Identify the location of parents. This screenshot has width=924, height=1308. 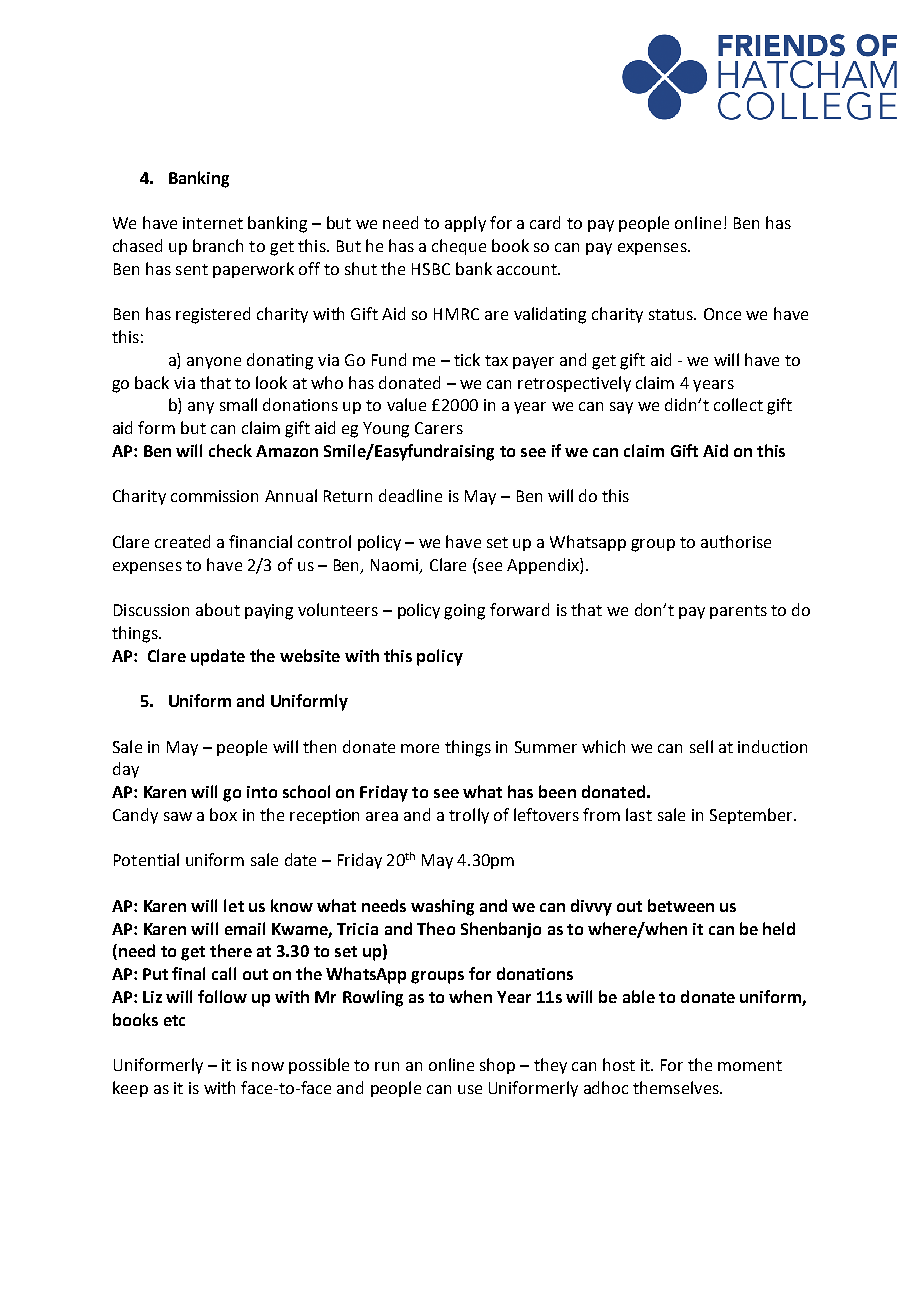
(738, 612).
